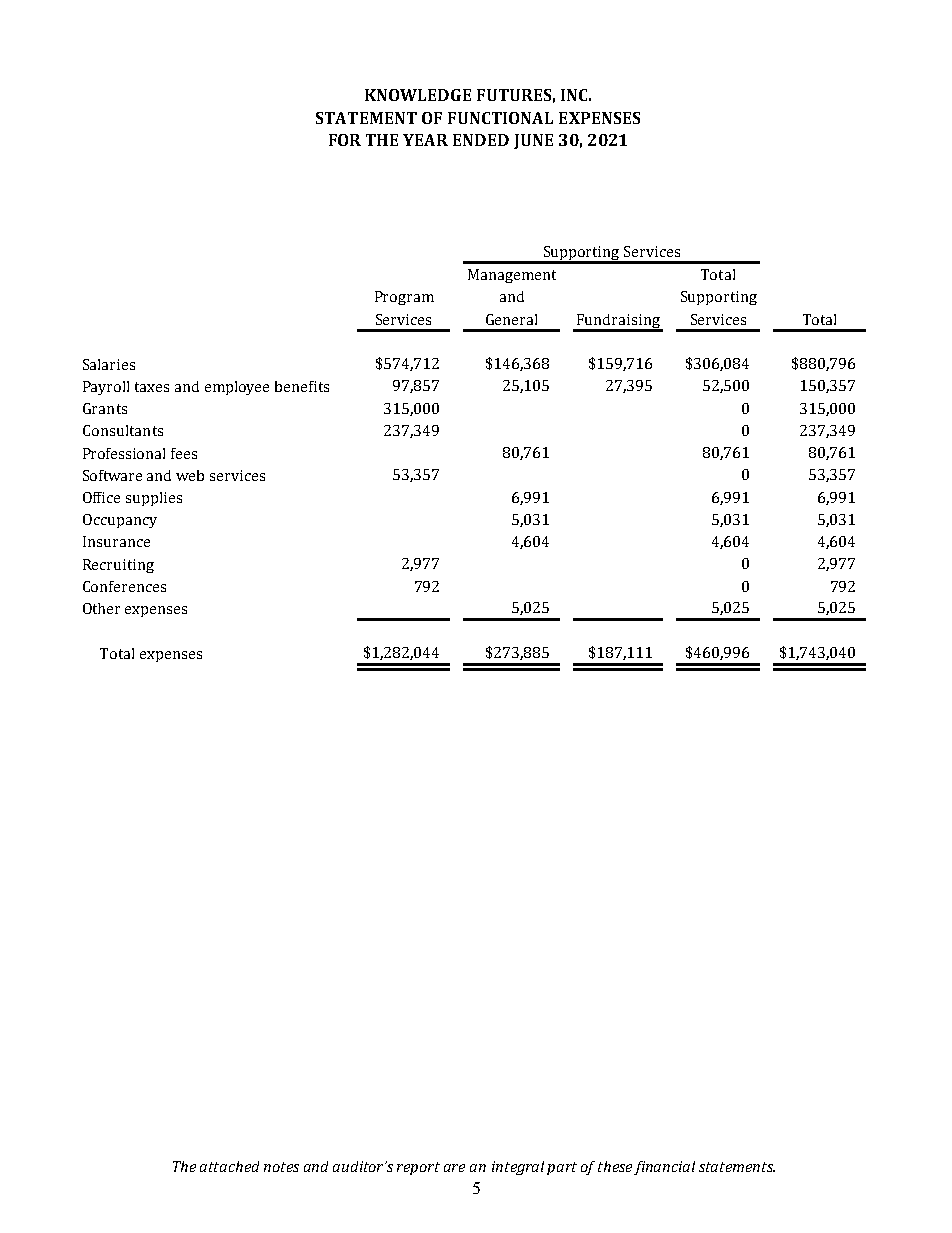  Describe the element at coordinates (618, 322) in the document. I see `Fundraising` at that location.
